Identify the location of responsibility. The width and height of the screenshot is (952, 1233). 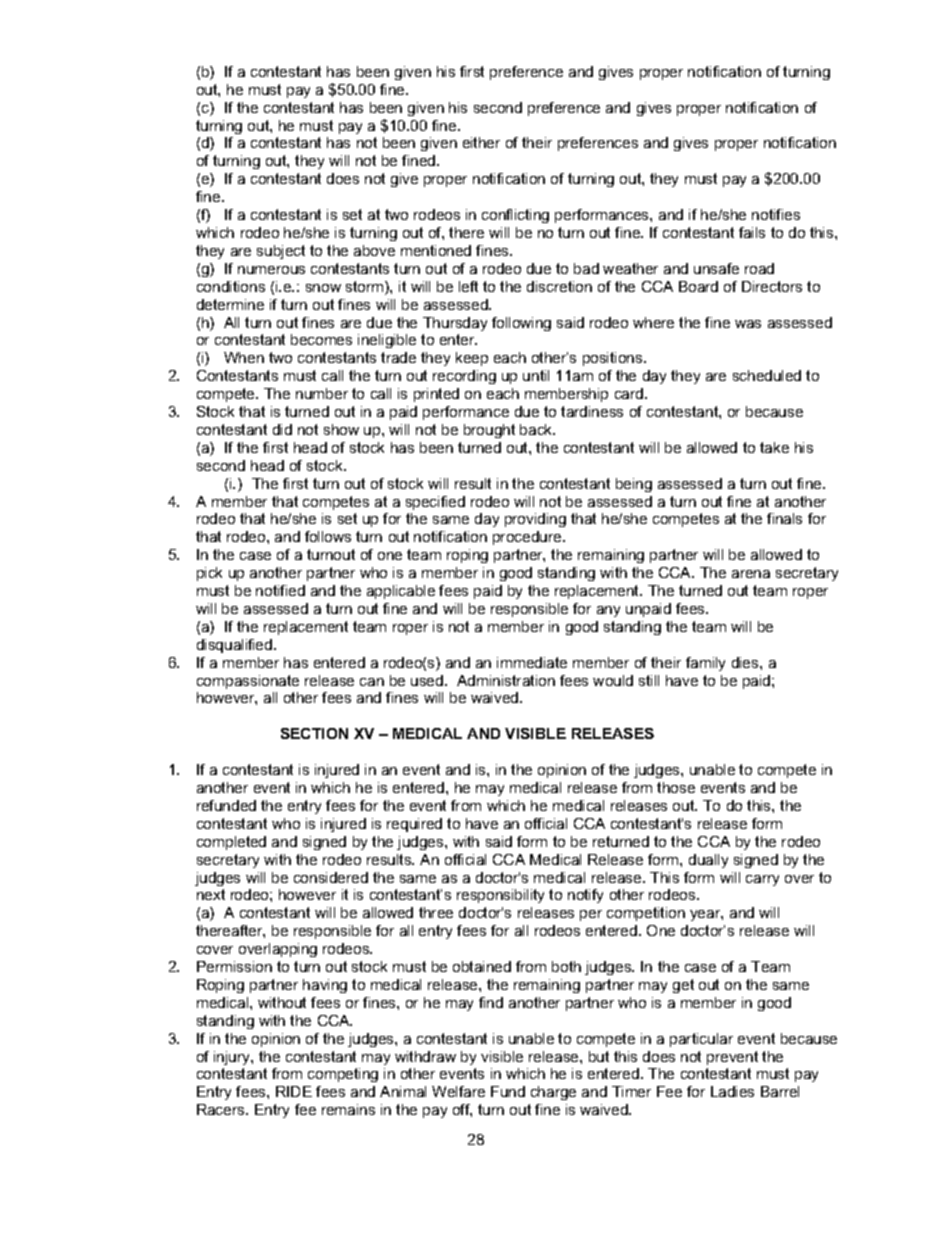
(500, 896).
